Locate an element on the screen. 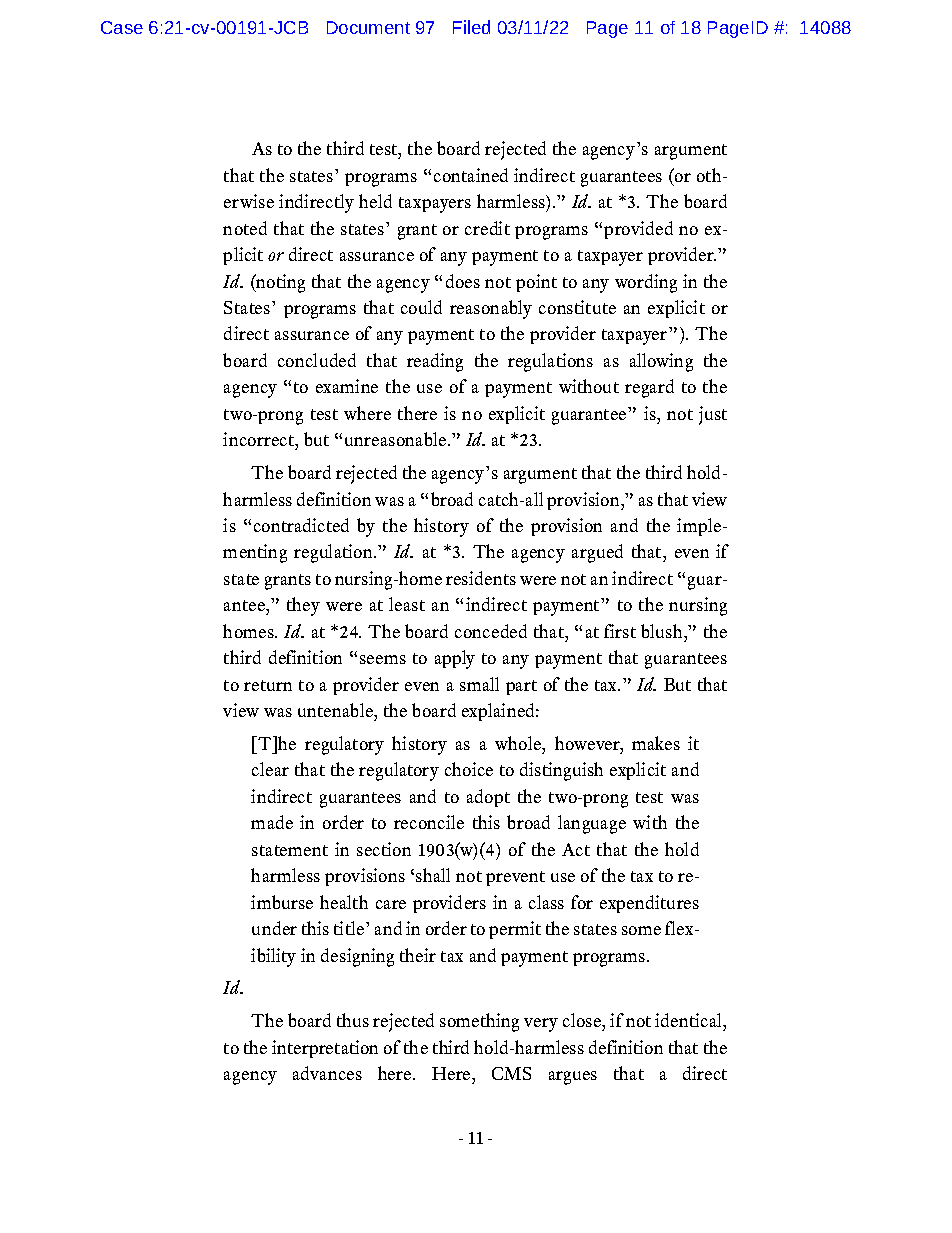 The height and width of the screenshot is (1233, 952). Document is located at coordinates (368, 27).
